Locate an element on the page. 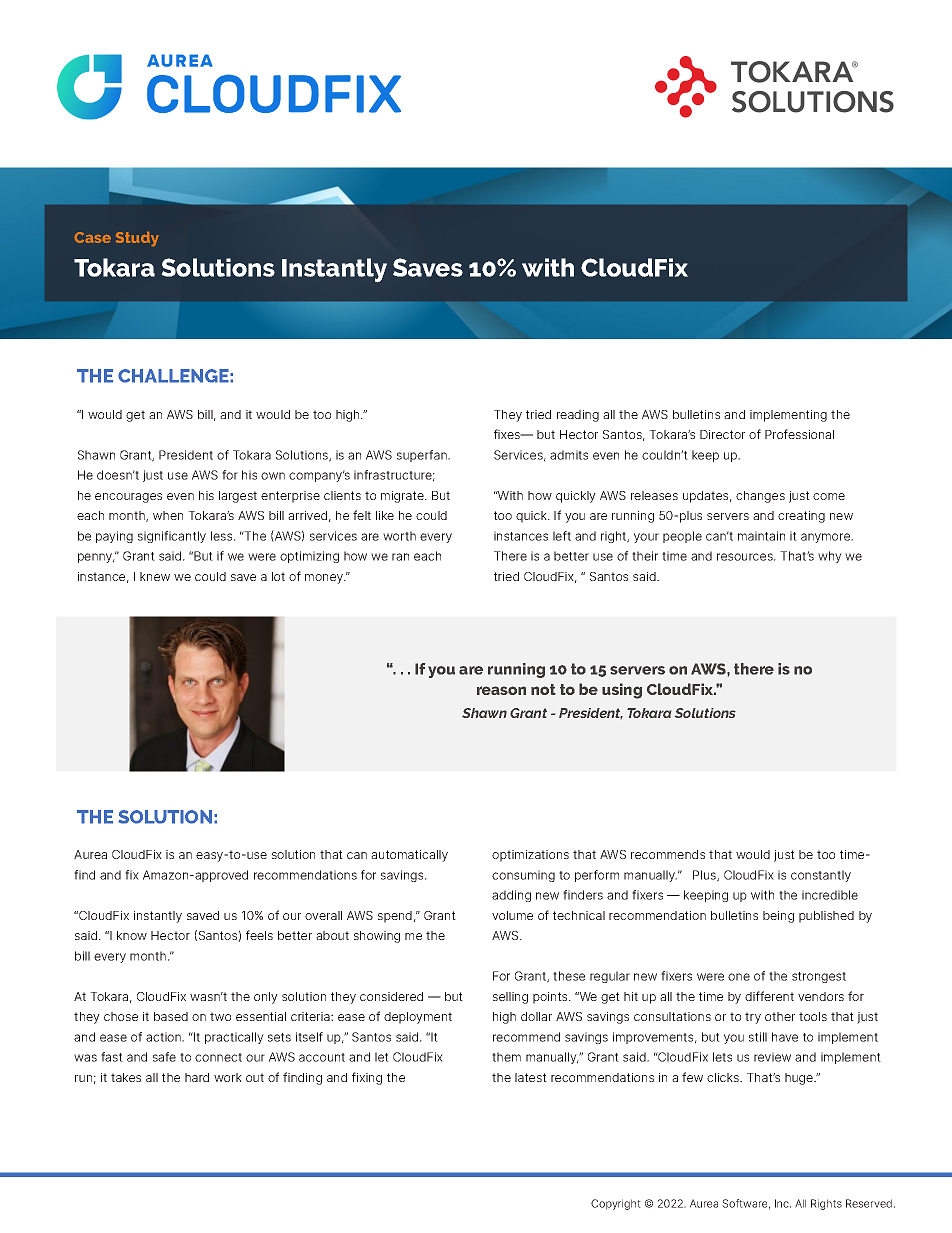 Image resolution: width=952 pixels, height=1233 pixels. reading is located at coordinates (578, 416).
